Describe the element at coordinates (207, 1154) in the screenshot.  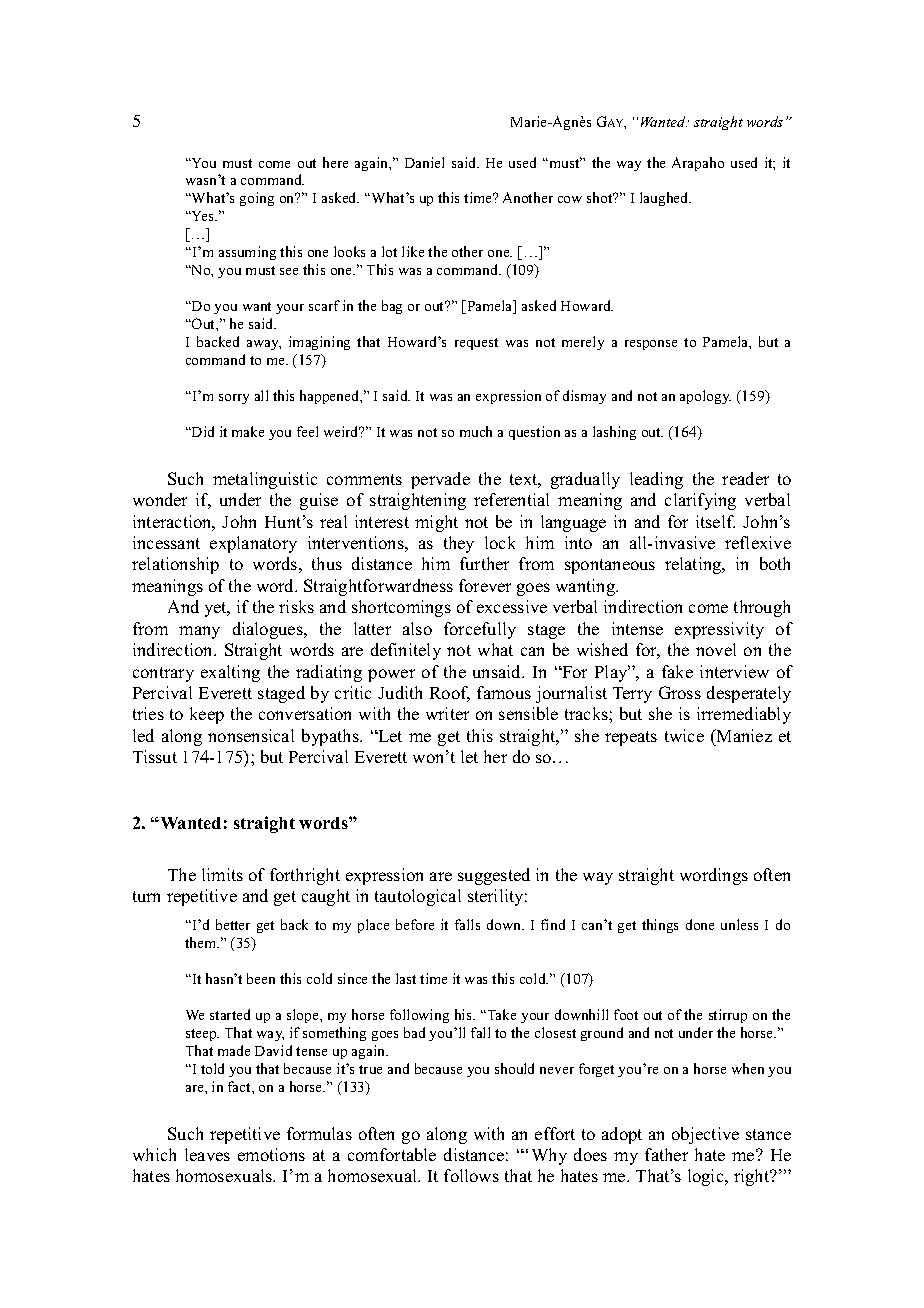
I see `leaves` at that location.
